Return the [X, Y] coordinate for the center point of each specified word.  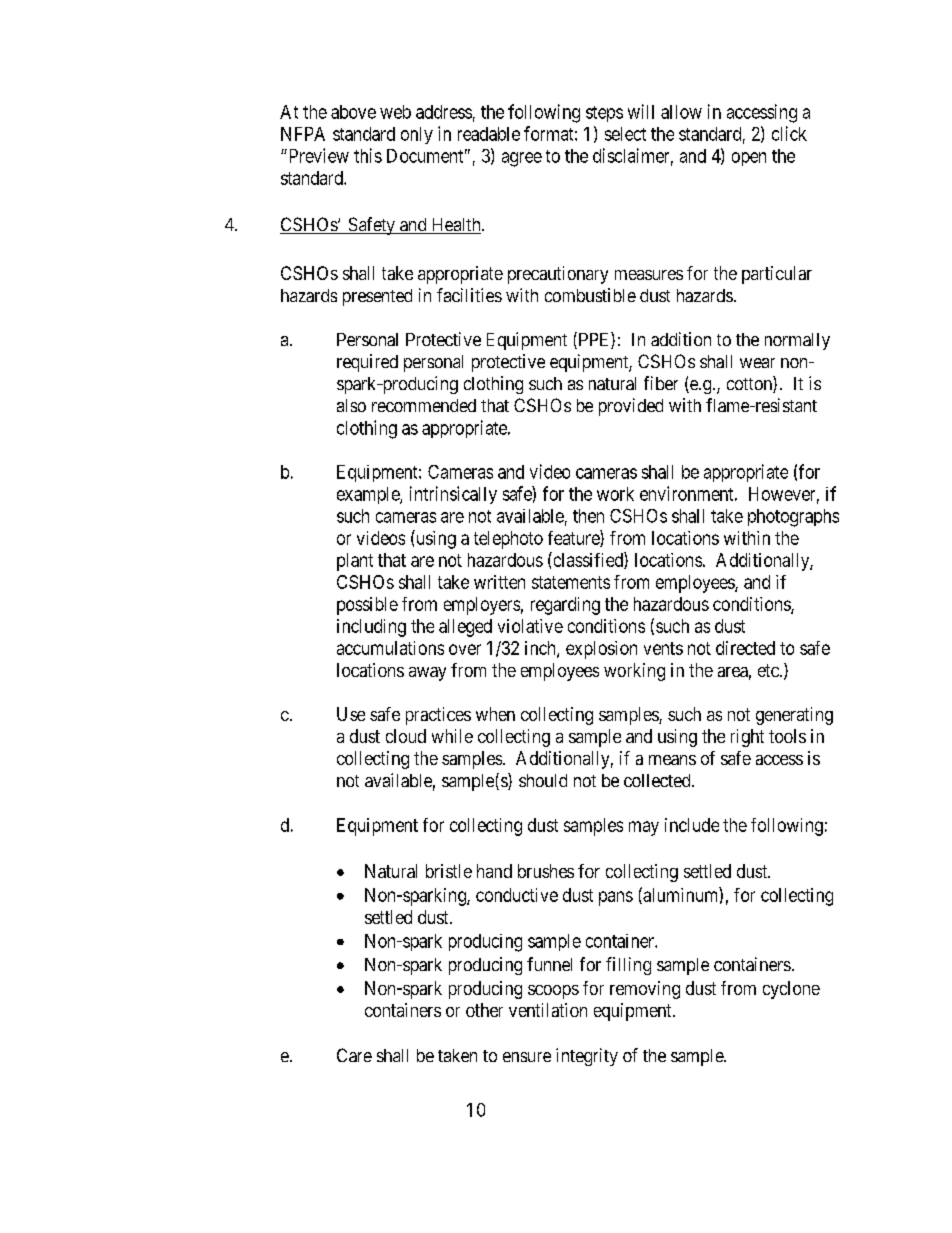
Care [354, 1055]
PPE [594, 340]
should [543, 780]
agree [522, 159]
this [368, 155]
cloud [406, 736]
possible [367, 606]
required [367, 363]
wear [757, 363]
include [692, 825]
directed [745, 648]
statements [571, 582]
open [749, 159]
